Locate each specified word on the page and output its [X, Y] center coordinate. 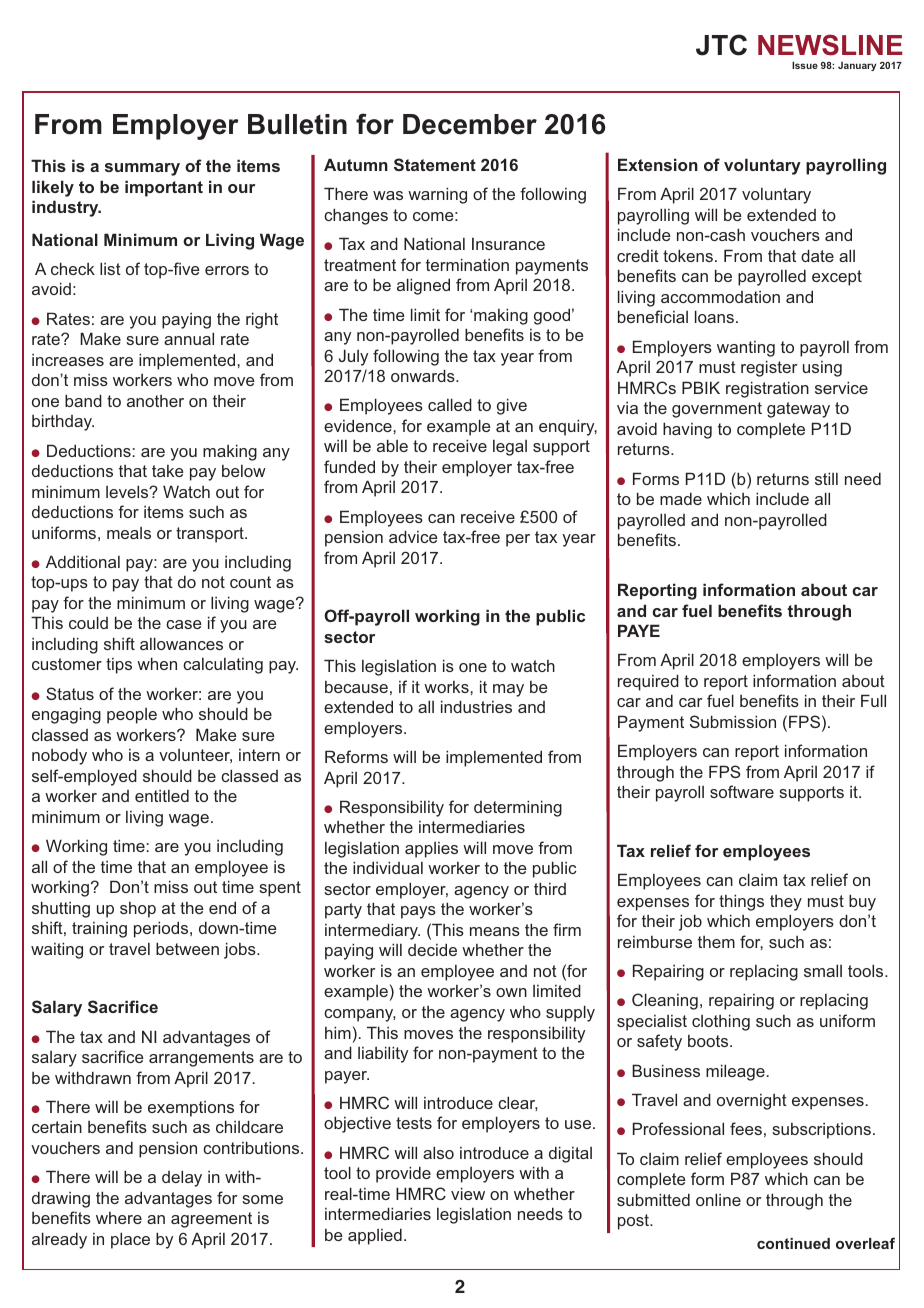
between [187, 948]
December [470, 124]
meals [129, 533]
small [823, 970]
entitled [162, 795]
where [119, 1218]
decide [432, 949]
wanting [746, 349]
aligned [423, 286]
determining [518, 808]
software [742, 791]
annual [189, 338]
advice [413, 536]
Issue [805, 65]
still [826, 478]
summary [142, 169]
